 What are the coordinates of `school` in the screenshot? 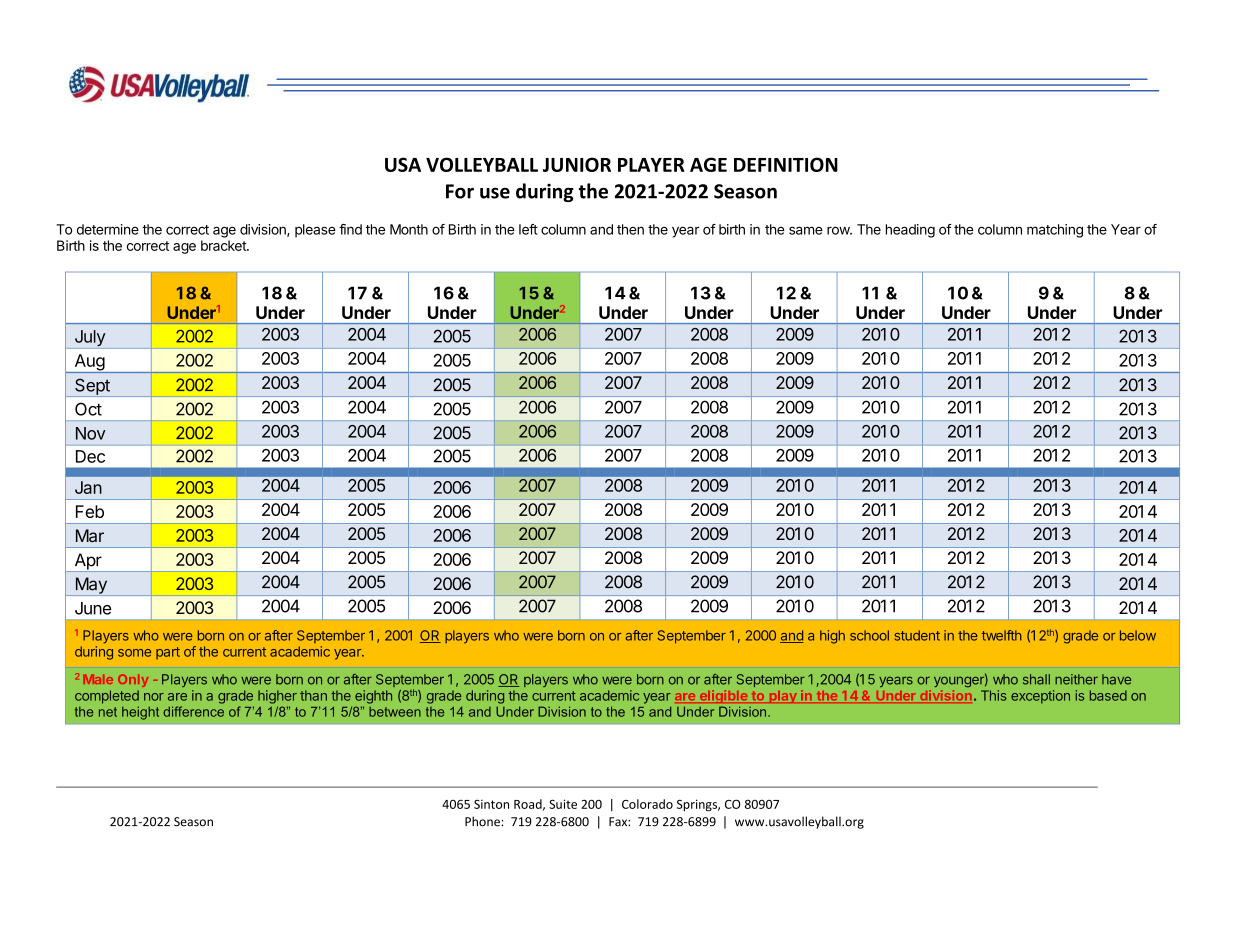 It's located at (869, 635).
